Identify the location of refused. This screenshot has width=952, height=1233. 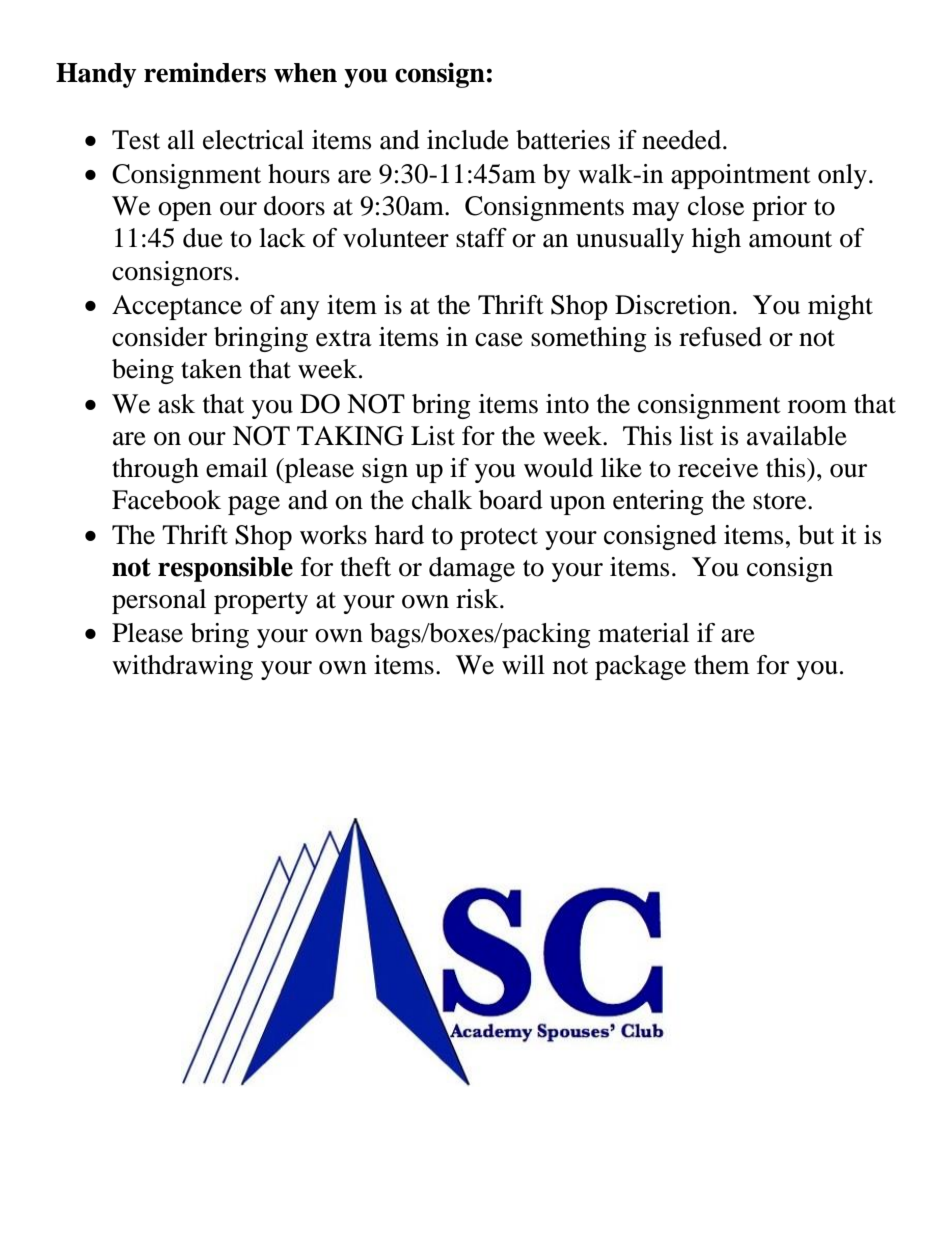
(720, 337).
